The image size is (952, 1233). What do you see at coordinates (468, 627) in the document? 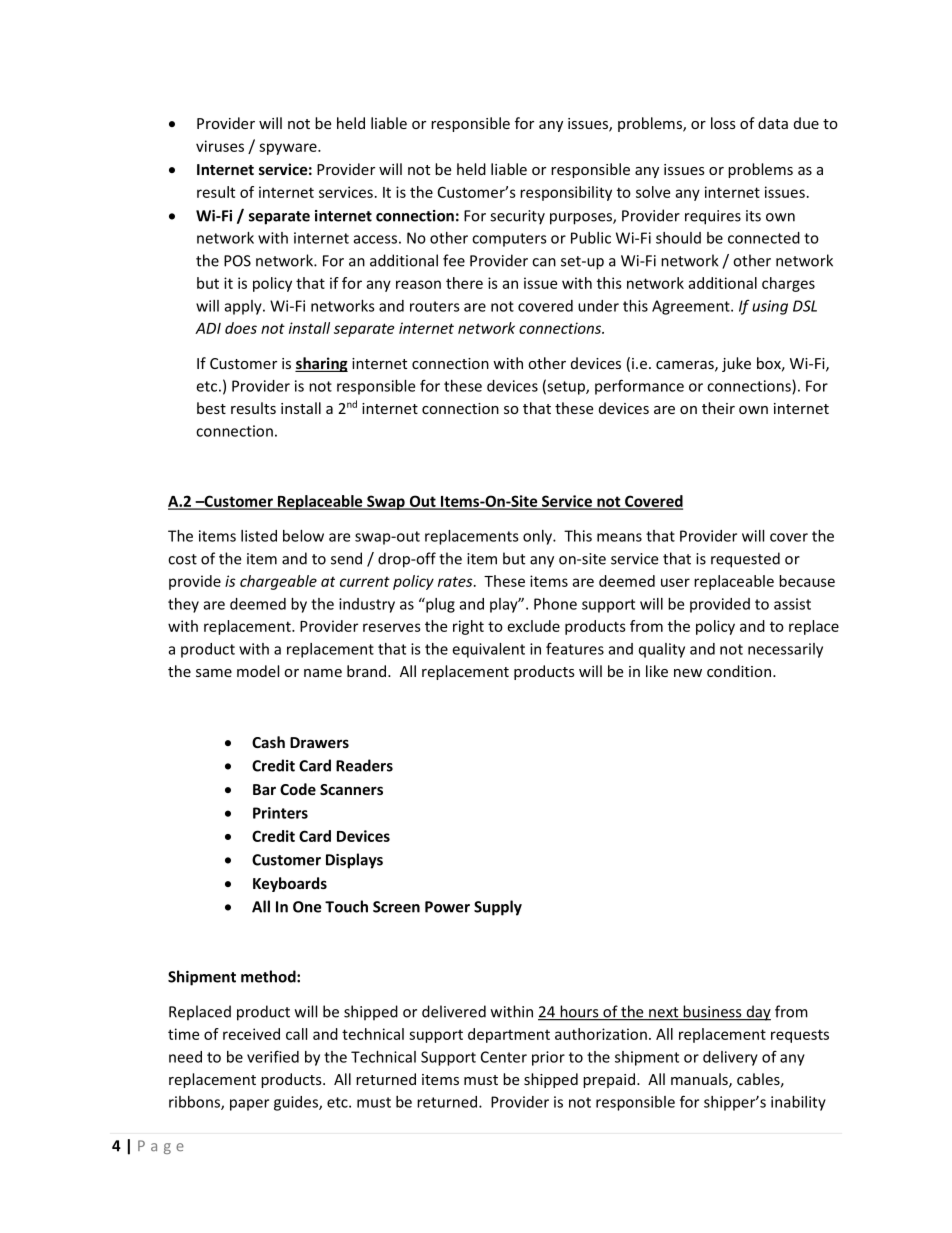
I see `right` at bounding box center [468, 627].
